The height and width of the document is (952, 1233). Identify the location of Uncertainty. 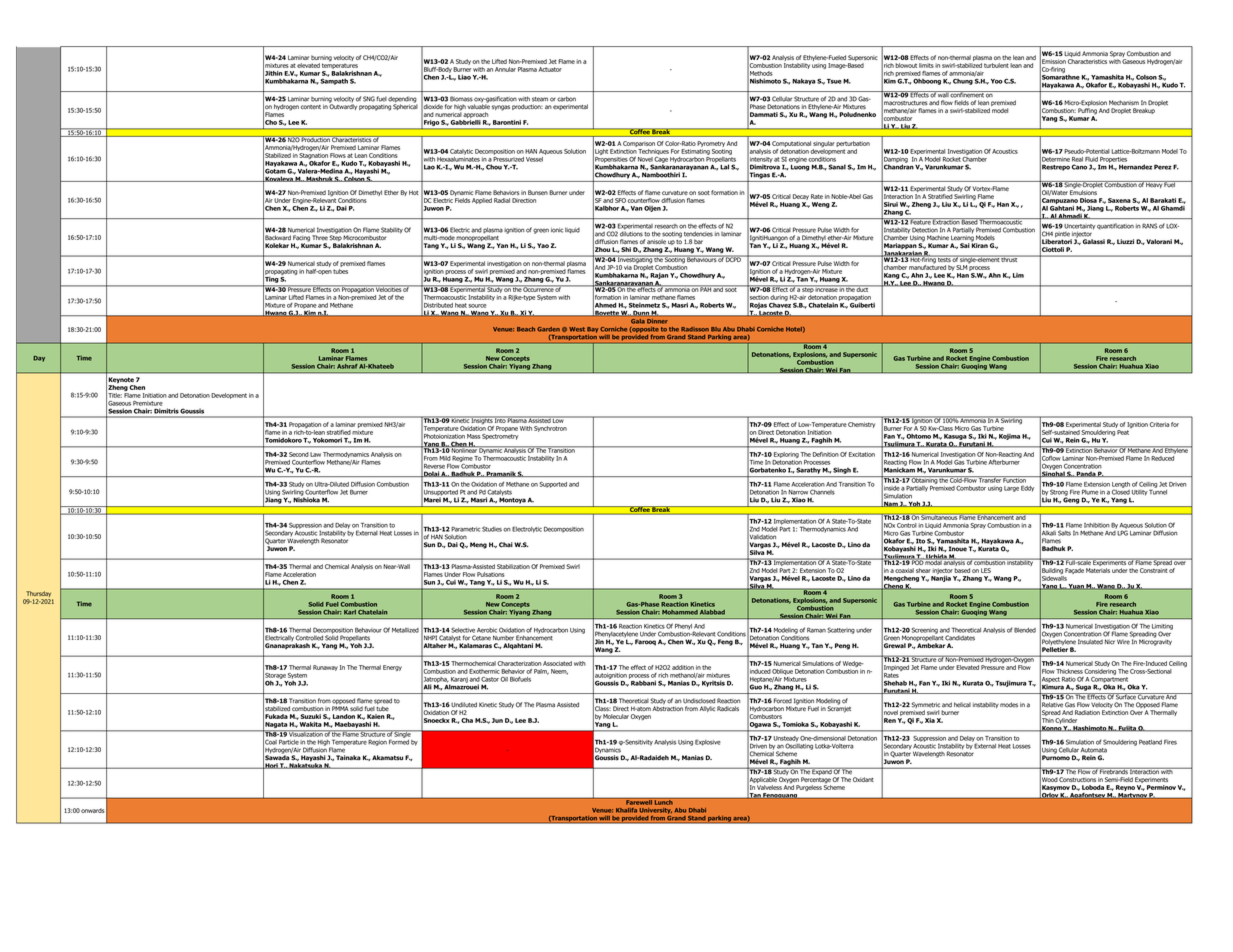
(1080, 226).
